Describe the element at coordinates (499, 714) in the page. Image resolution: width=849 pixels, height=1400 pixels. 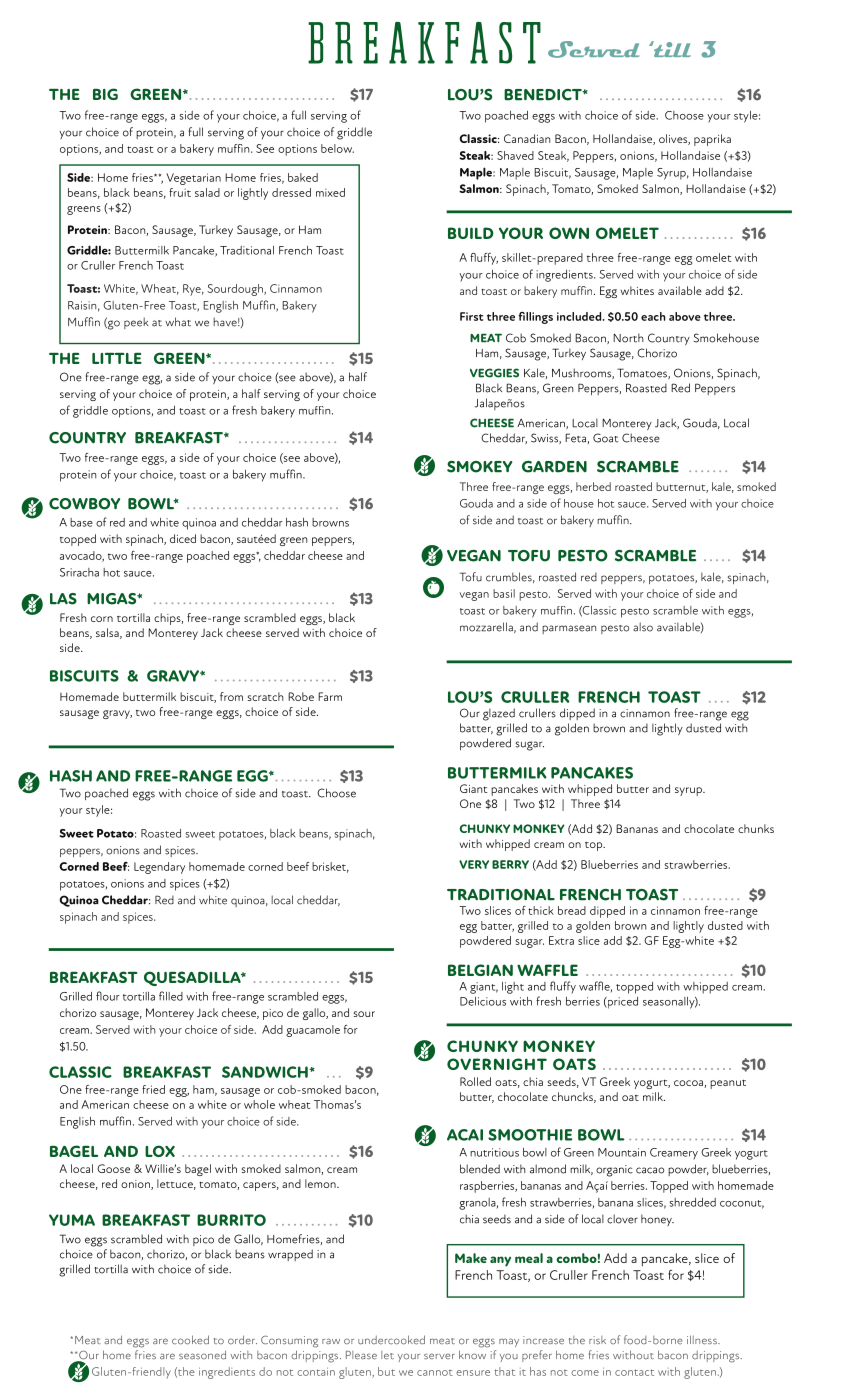
I see `glazed` at that location.
